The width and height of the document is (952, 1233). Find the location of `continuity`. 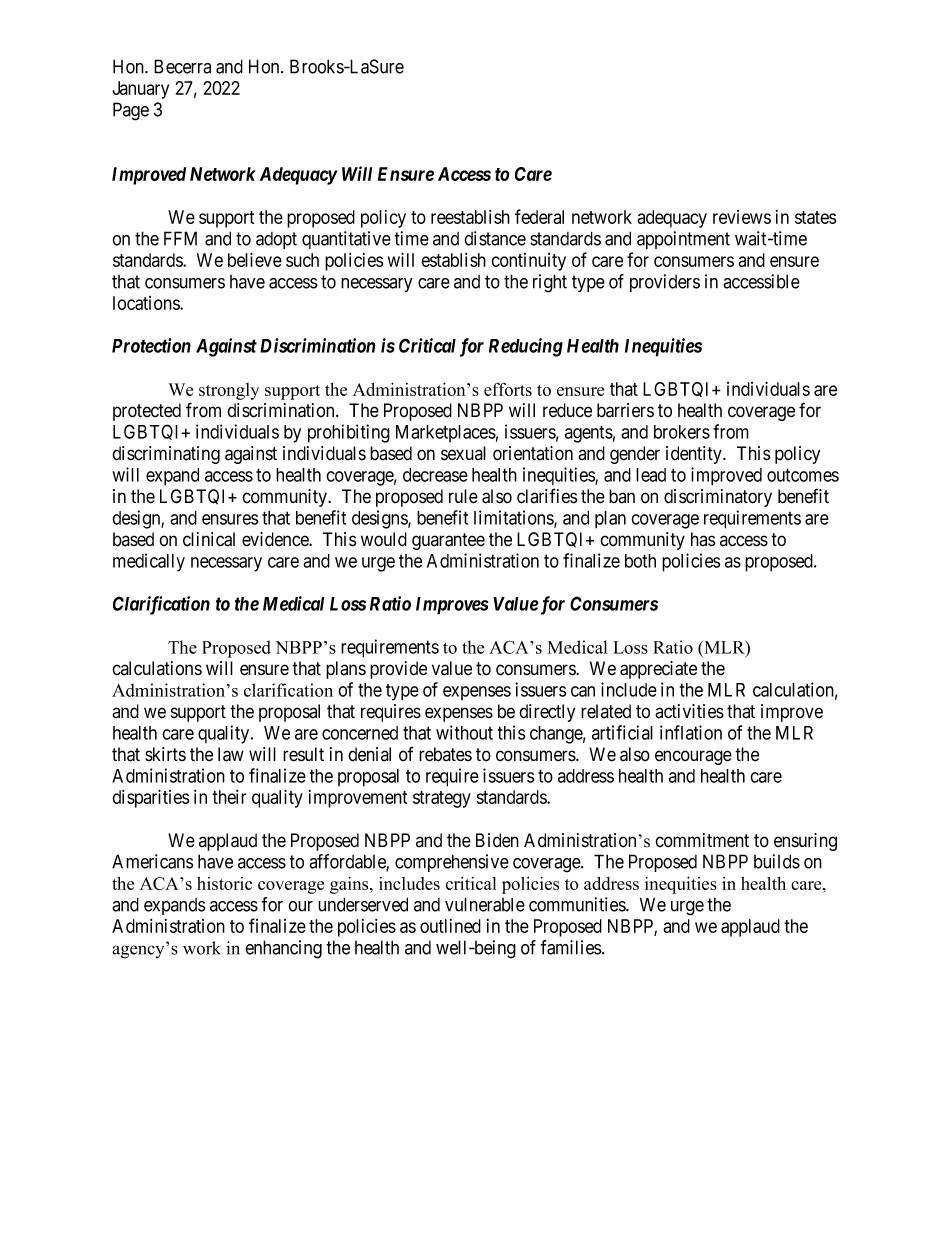

continuity is located at coordinates (528, 262).
